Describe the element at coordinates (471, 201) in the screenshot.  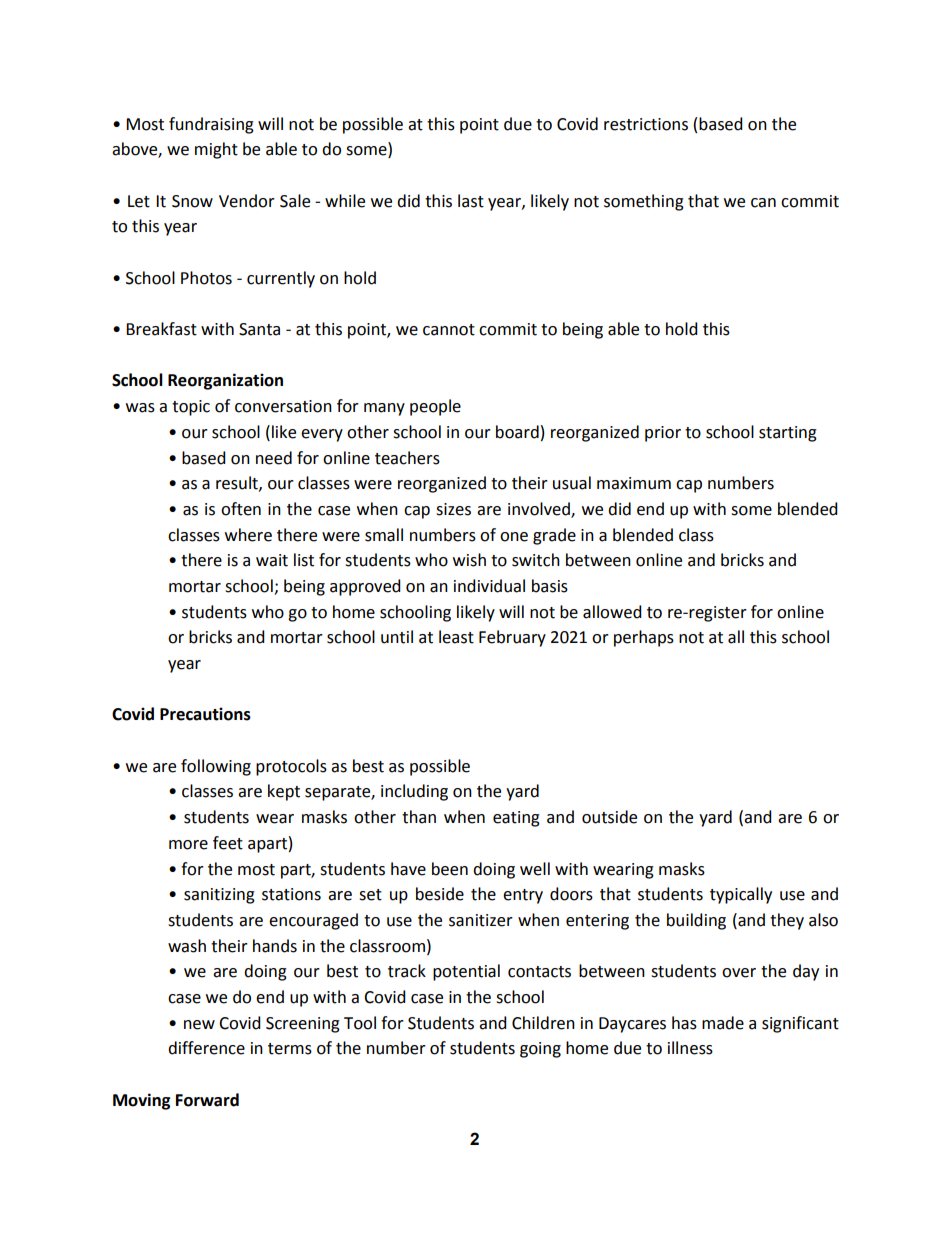
I see `last` at that location.
